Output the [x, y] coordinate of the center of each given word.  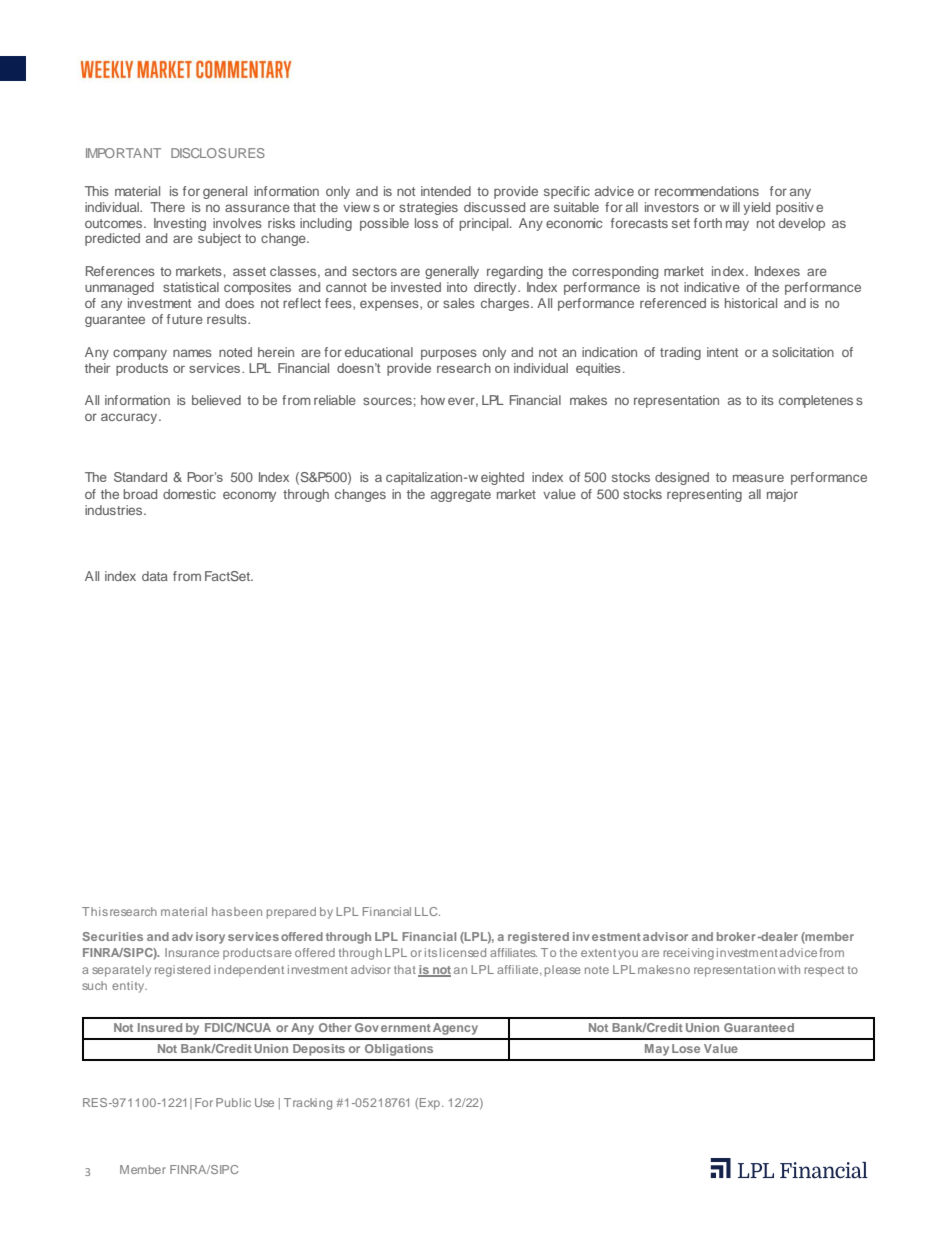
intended [446, 191]
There [167, 207]
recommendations [707, 191]
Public [233, 1102]
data [155, 576]
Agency [455, 1029]
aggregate [461, 496]
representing [704, 495]
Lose [686, 1048]
